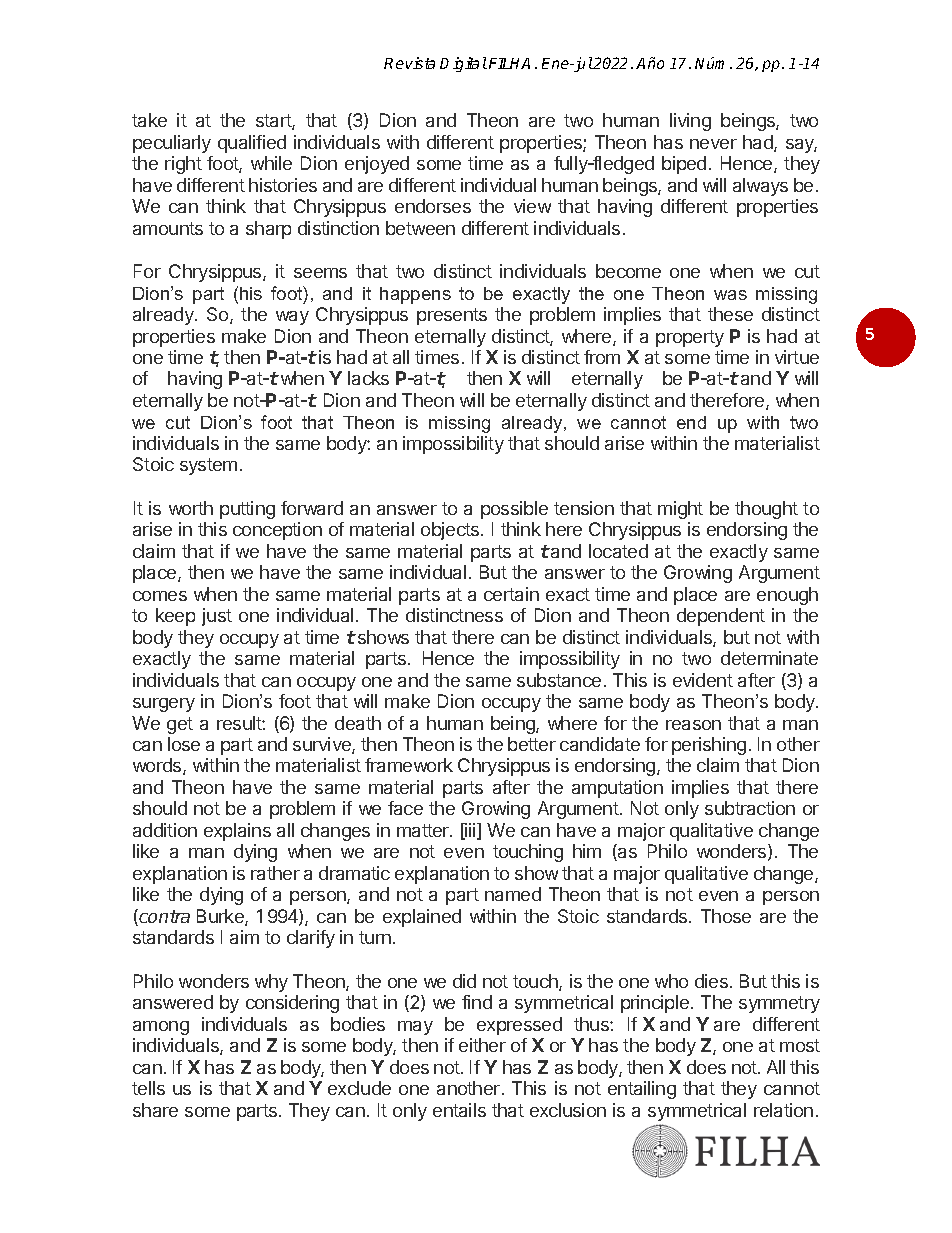  What do you see at coordinates (217, 617) in the document?
I see `just` at bounding box center [217, 617].
